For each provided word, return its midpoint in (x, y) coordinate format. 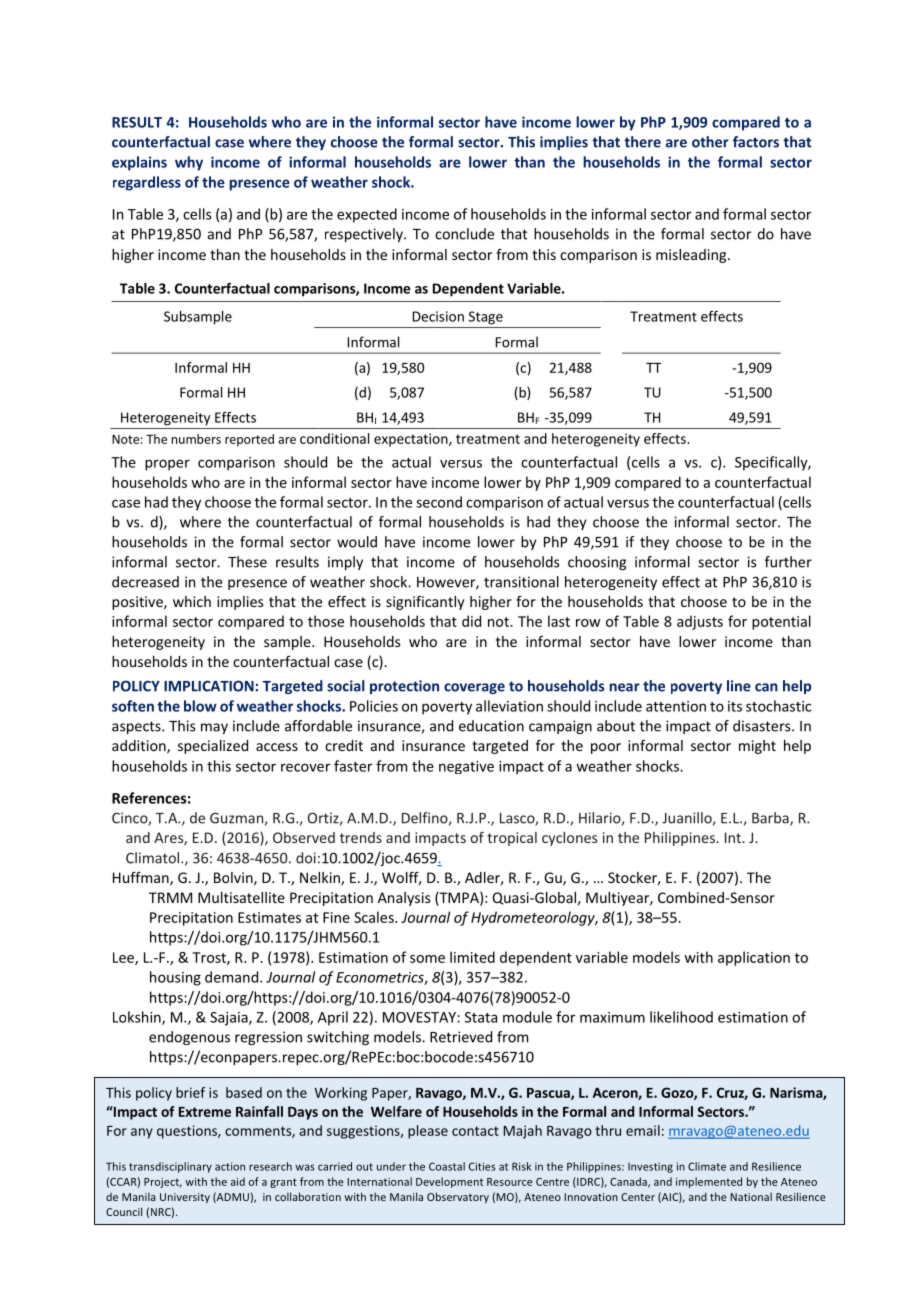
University (185, 1198)
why (189, 163)
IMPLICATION (209, 686)
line (739, 686)
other (710, 142)
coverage (474, 688)
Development (449, 1182)
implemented (709, 1182)
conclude (464, 234)
